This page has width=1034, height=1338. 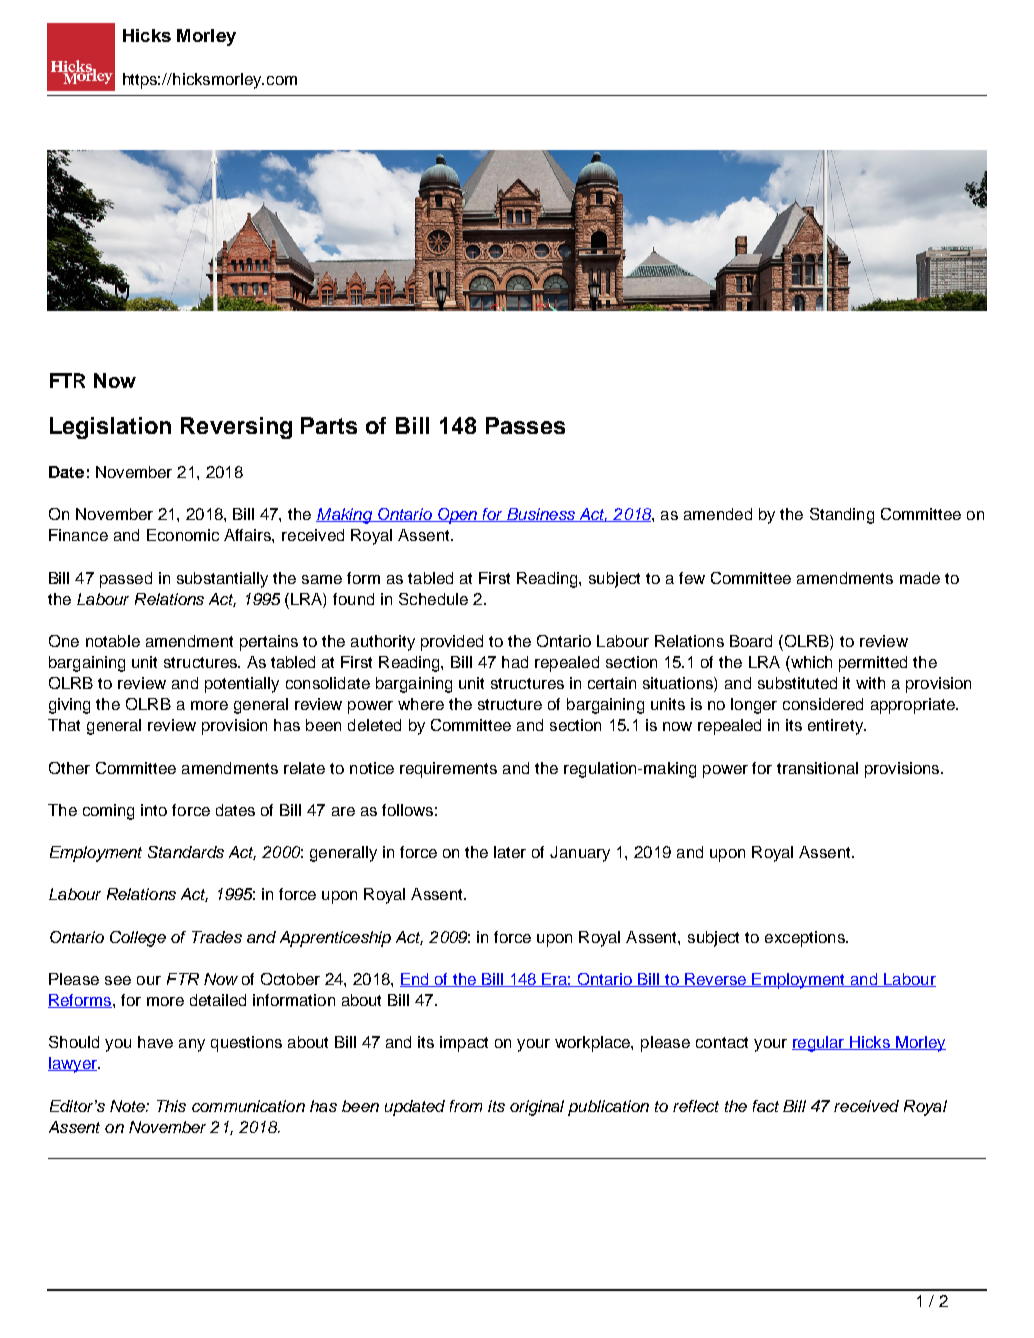 What do you see at coordinates (842, 516) in the page?
I see `Standing` at bounding box center [842, 516].
